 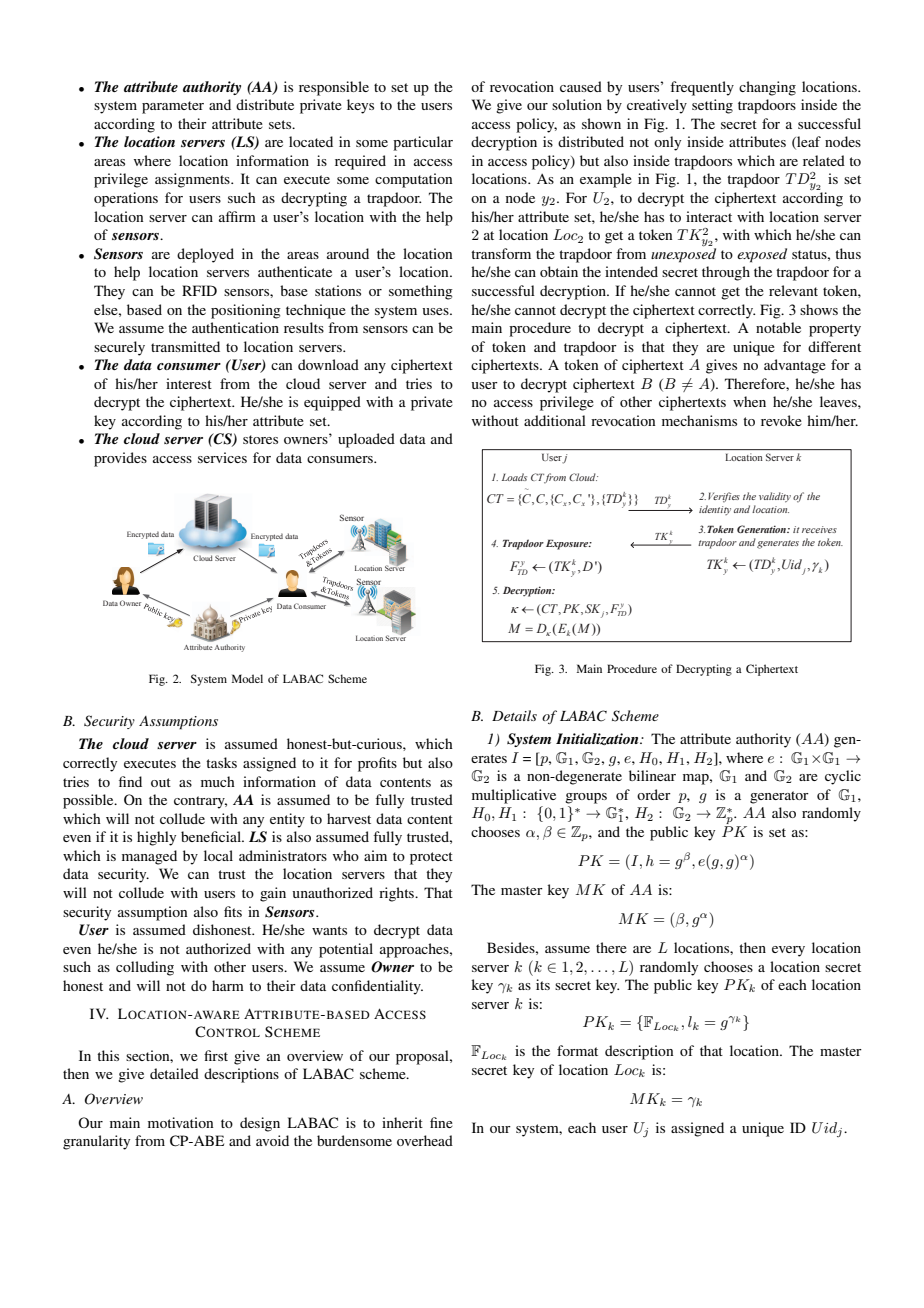 I want to click on Uid, so click(x=792, y=564).
